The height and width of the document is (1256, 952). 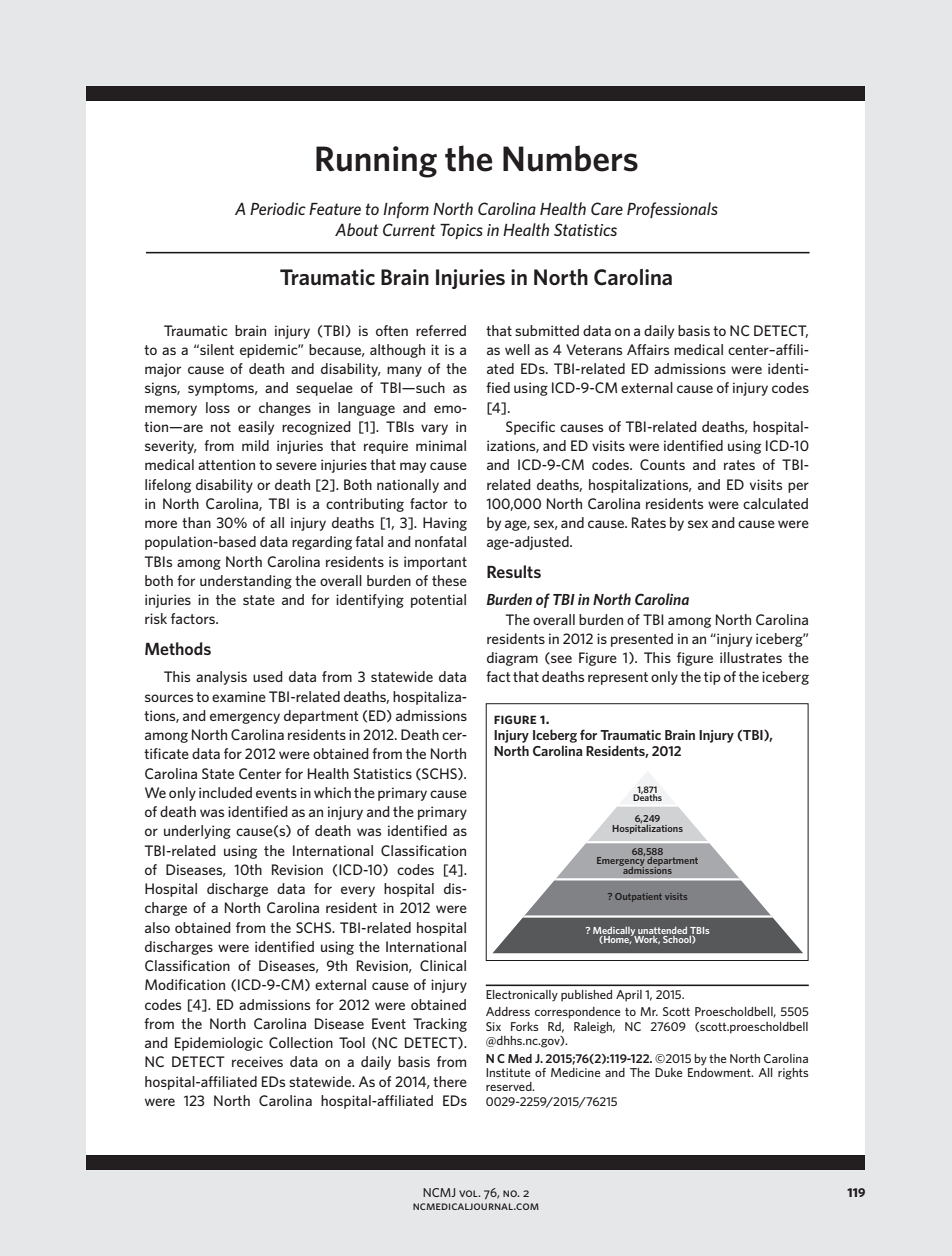 What do you see at coordinates (219, 1044) in the document?
I see `Epidemiologic` at bounding box center [219, 1044].
